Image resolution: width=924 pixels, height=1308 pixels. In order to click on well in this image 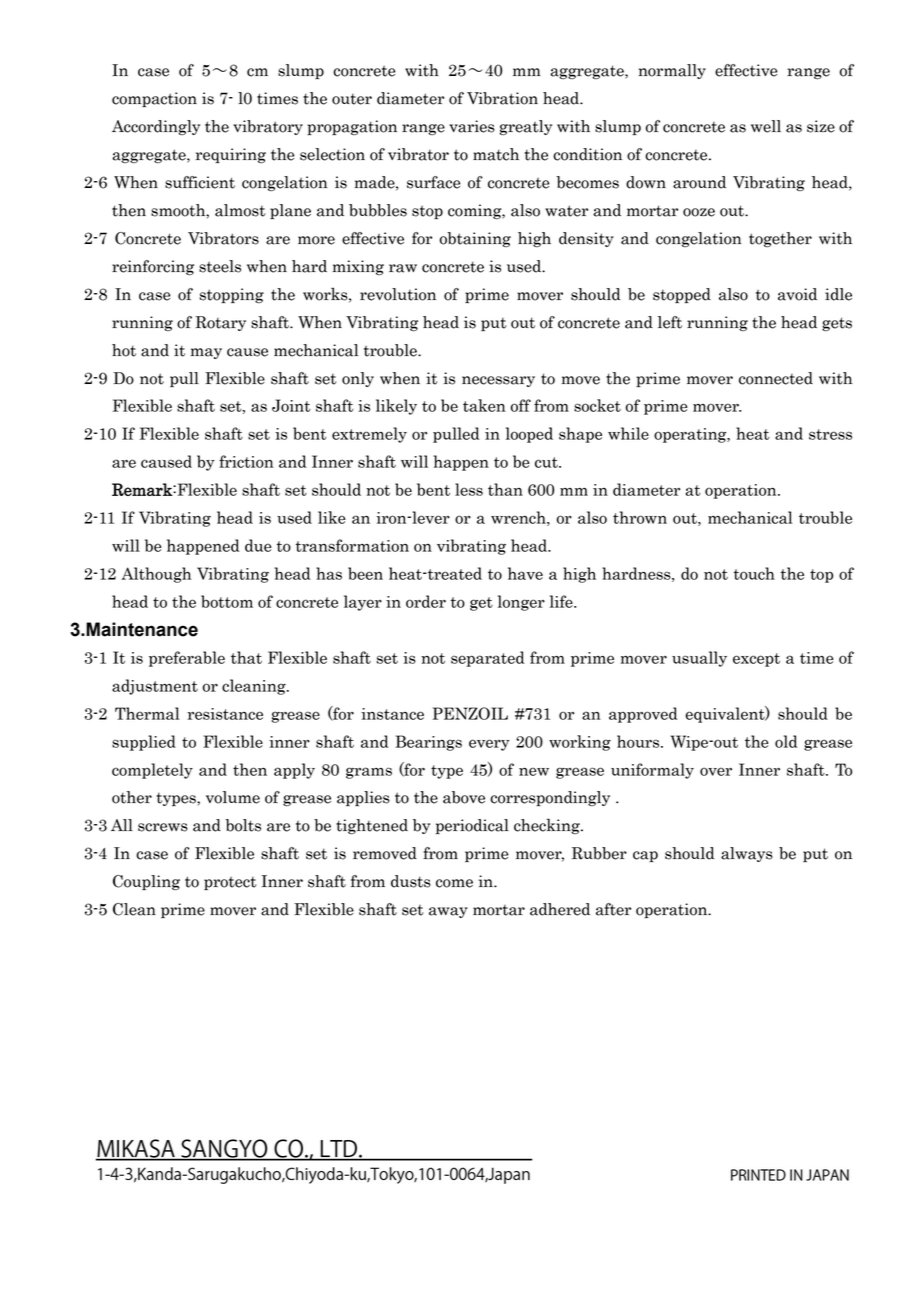, I will do `click(766, 126)`.
